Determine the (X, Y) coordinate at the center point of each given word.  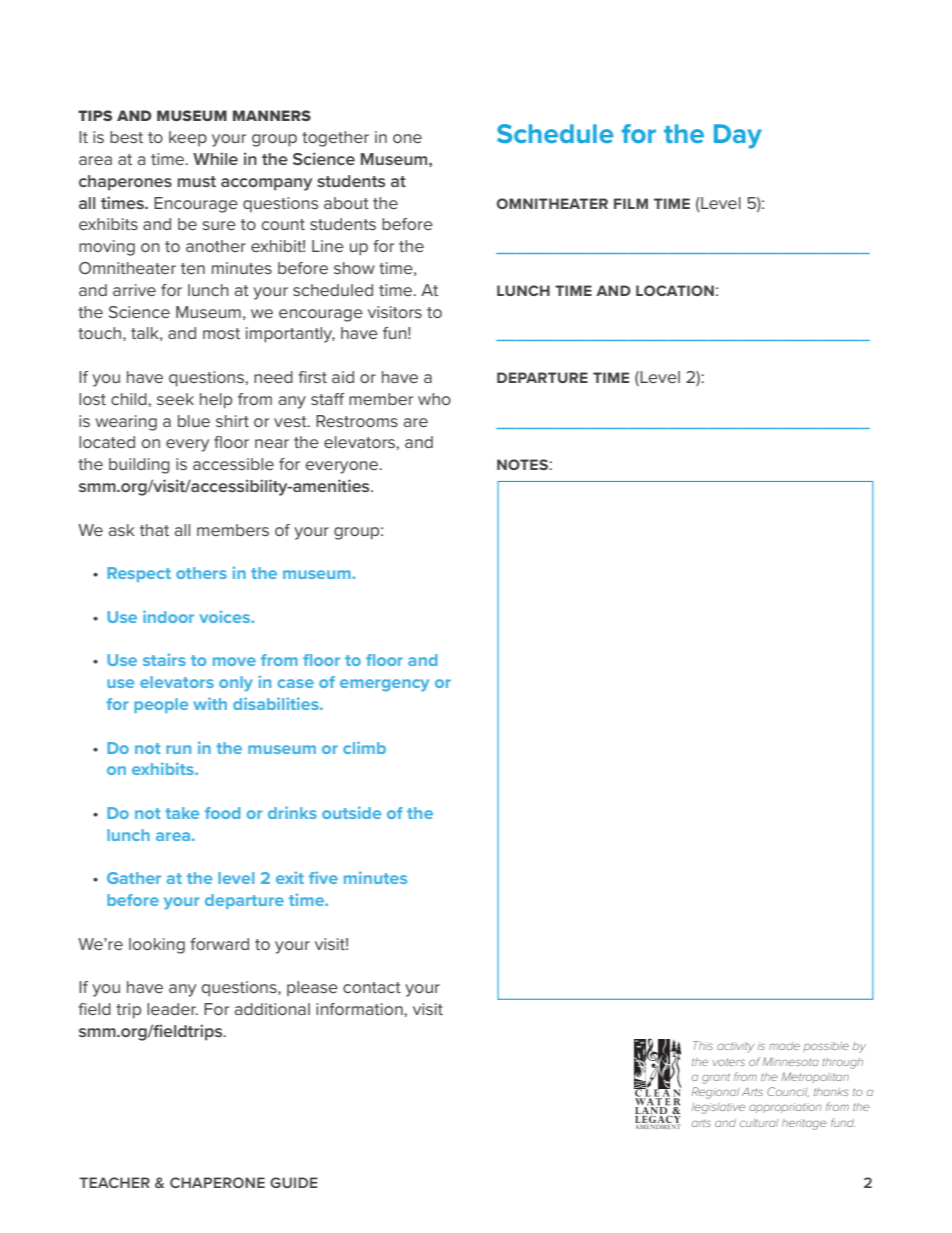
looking (157, 946)
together (335, 139)
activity (735, 1047)
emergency (384, 685)
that (154, 530)
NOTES (522, 464)
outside (351, 812)
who (434, 399)
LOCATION (675, 290)
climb (364, 747)
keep (188, 138)
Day (738, 136)
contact (372, 987)
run (178, 749)
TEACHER (114, 1182)
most (221, 333)
